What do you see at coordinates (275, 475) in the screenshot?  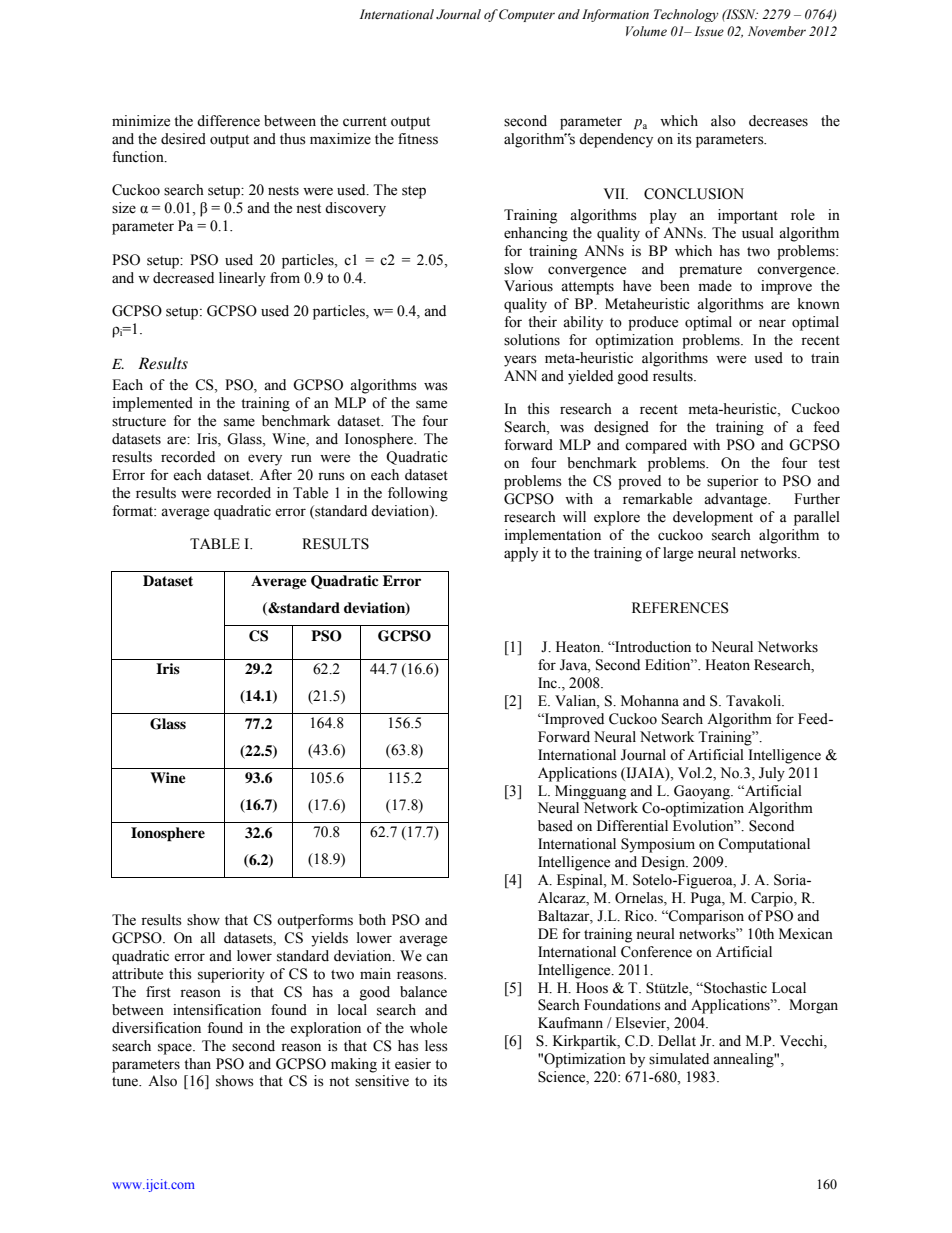 I see `After` at bounding box center [275, 475].
